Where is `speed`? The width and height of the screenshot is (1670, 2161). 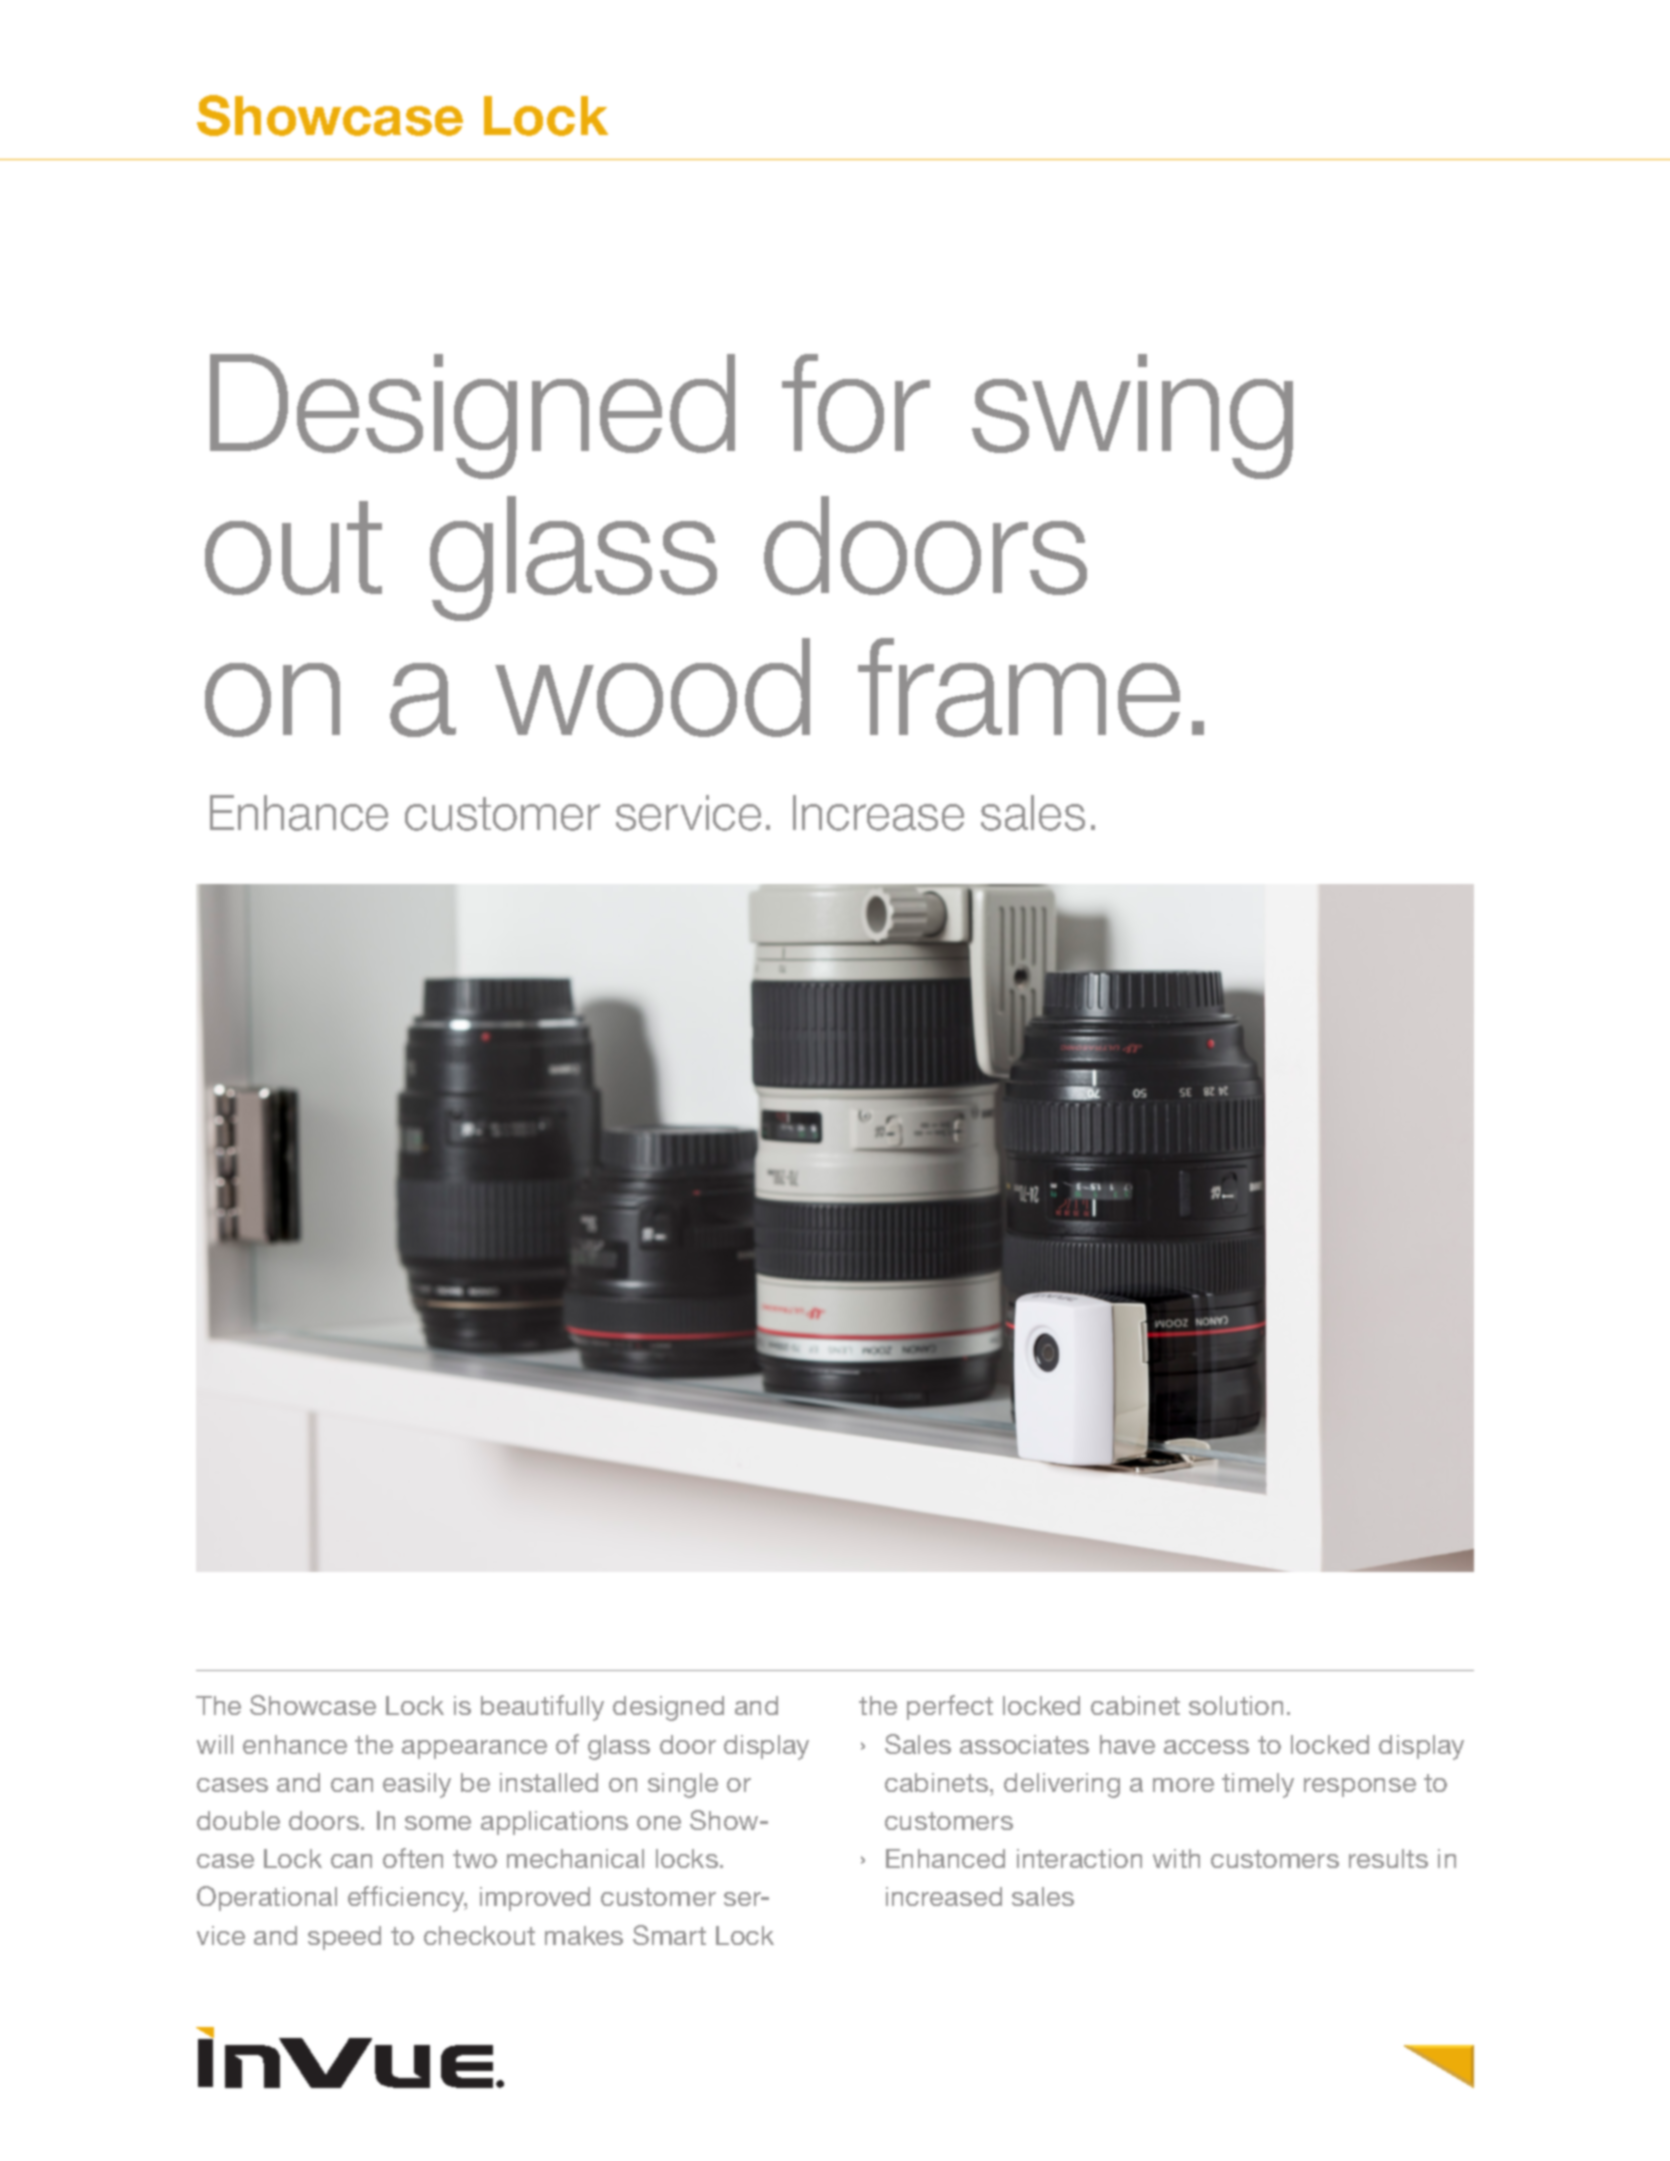
speed is located at coordinates (344, 1938).
